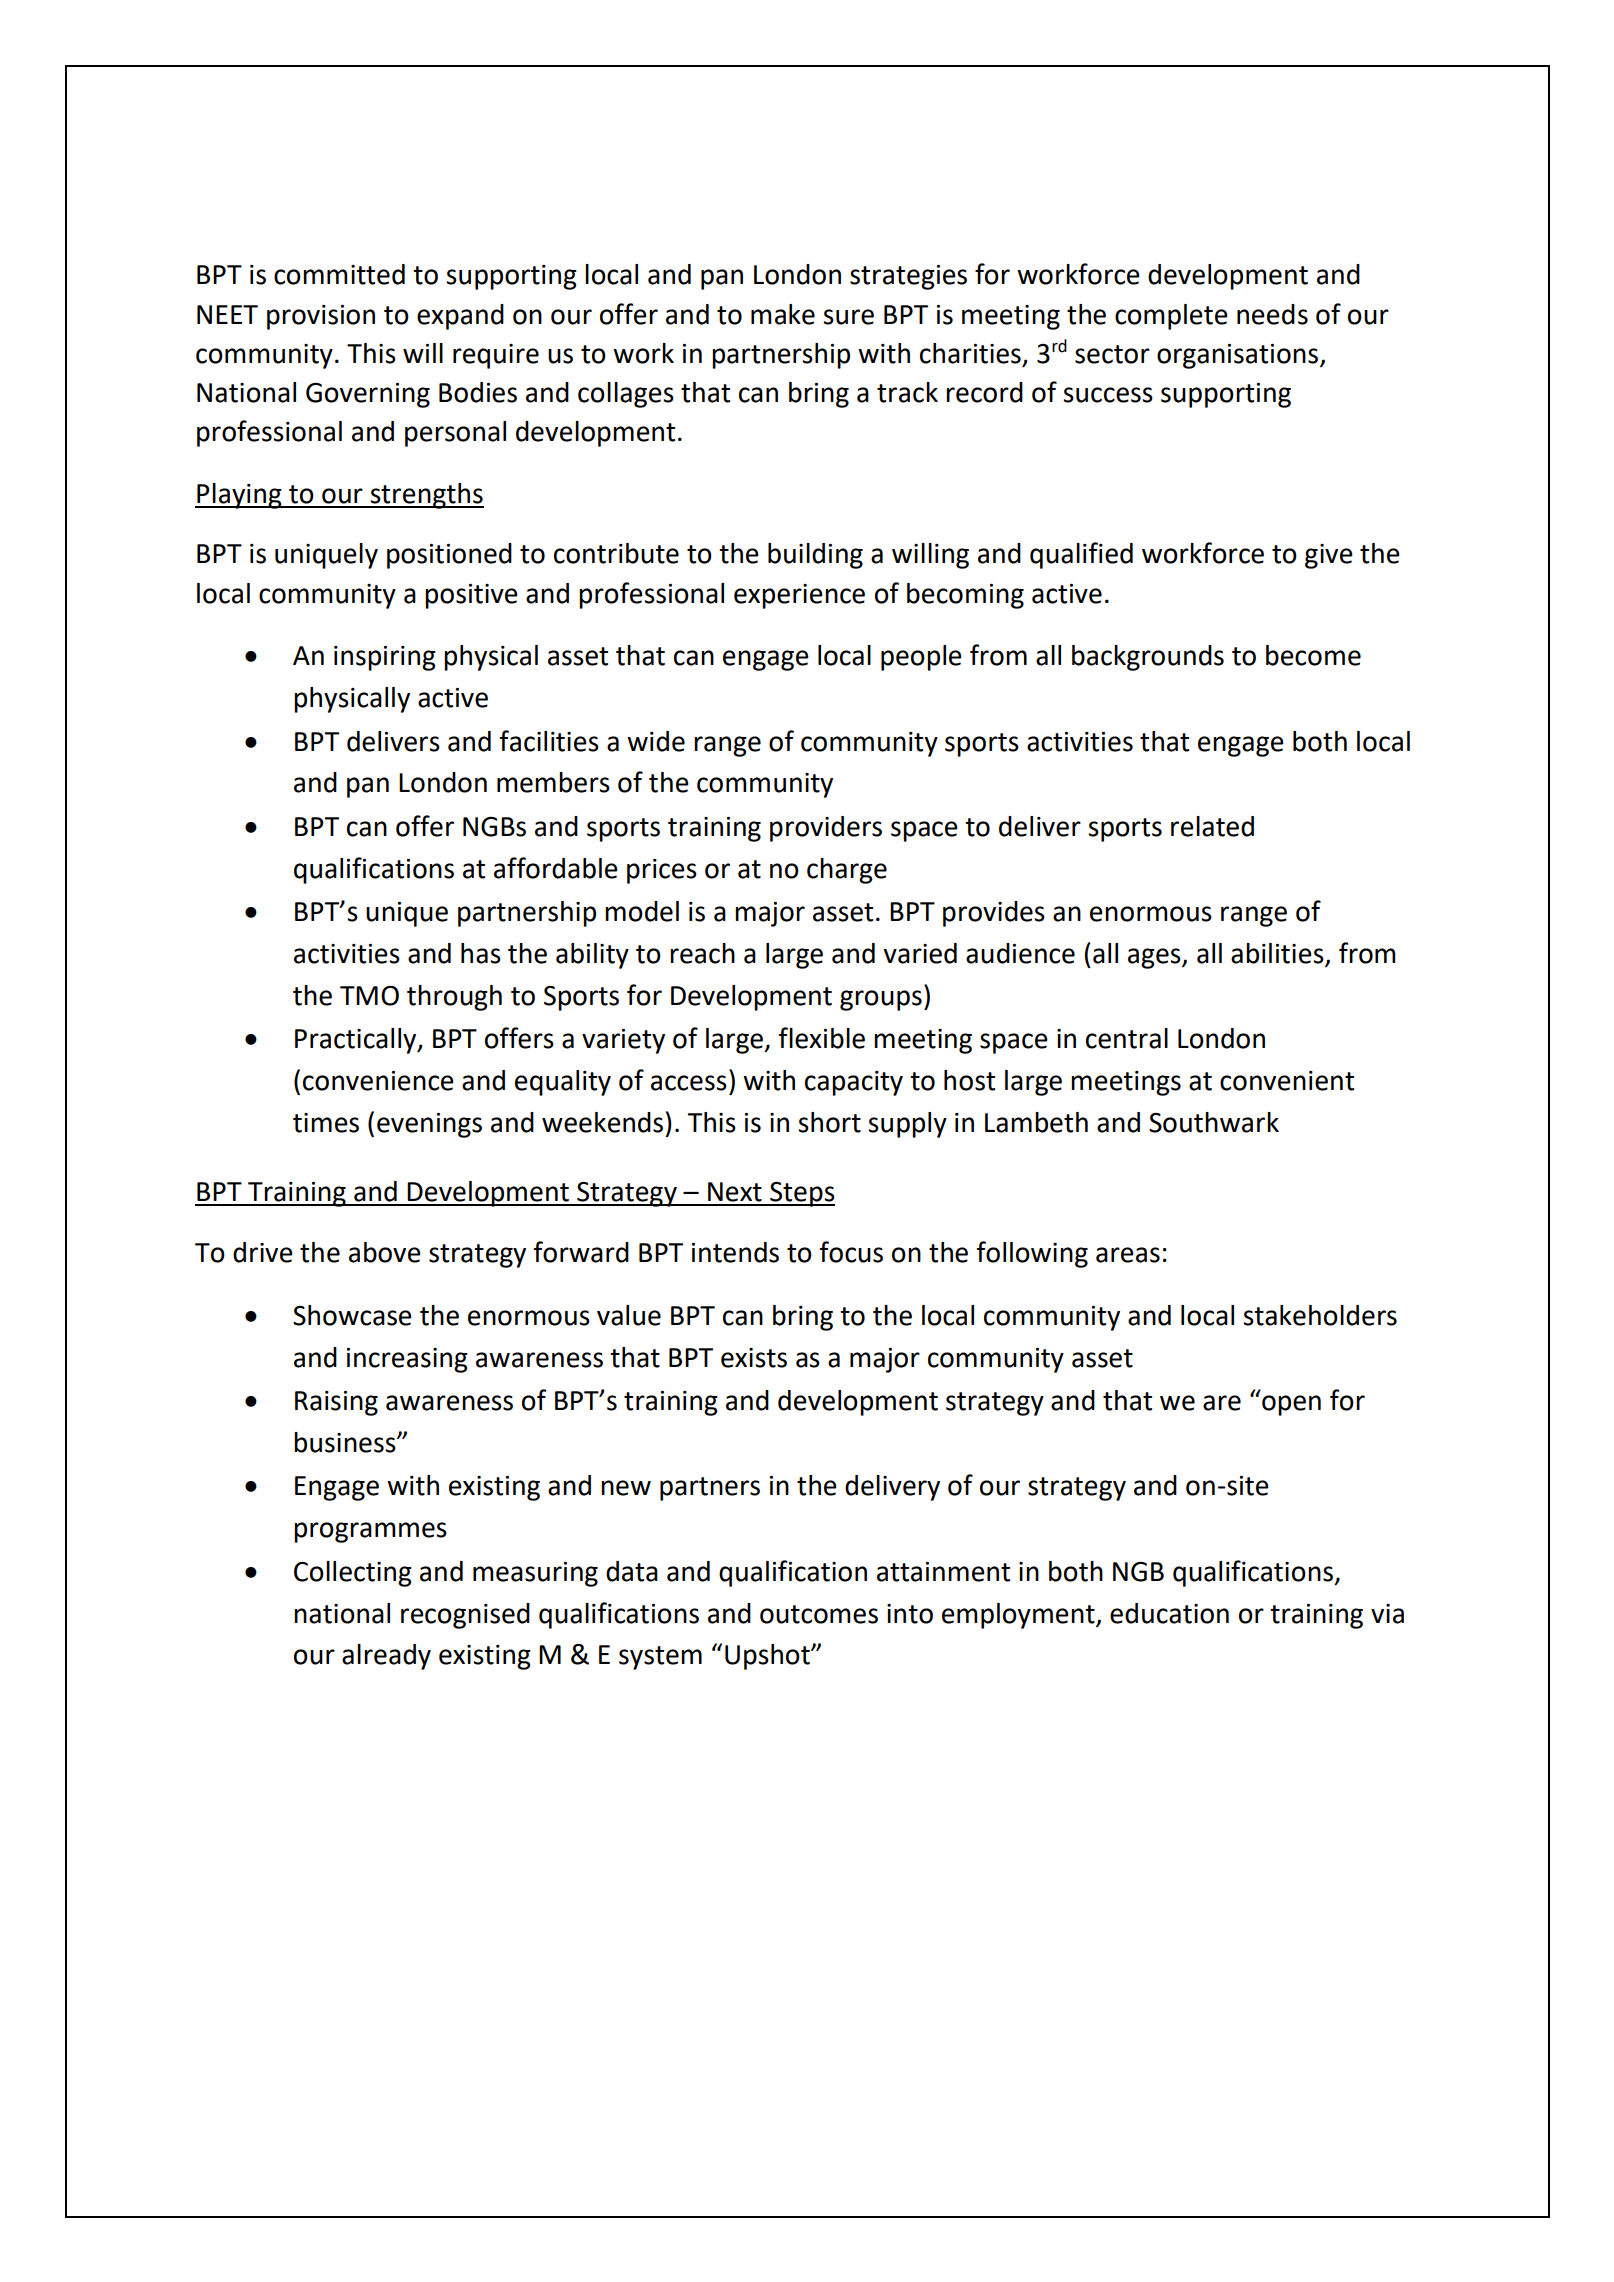 This page has width=1614, height=2282. I want to click on already, so click(386, 1657).
